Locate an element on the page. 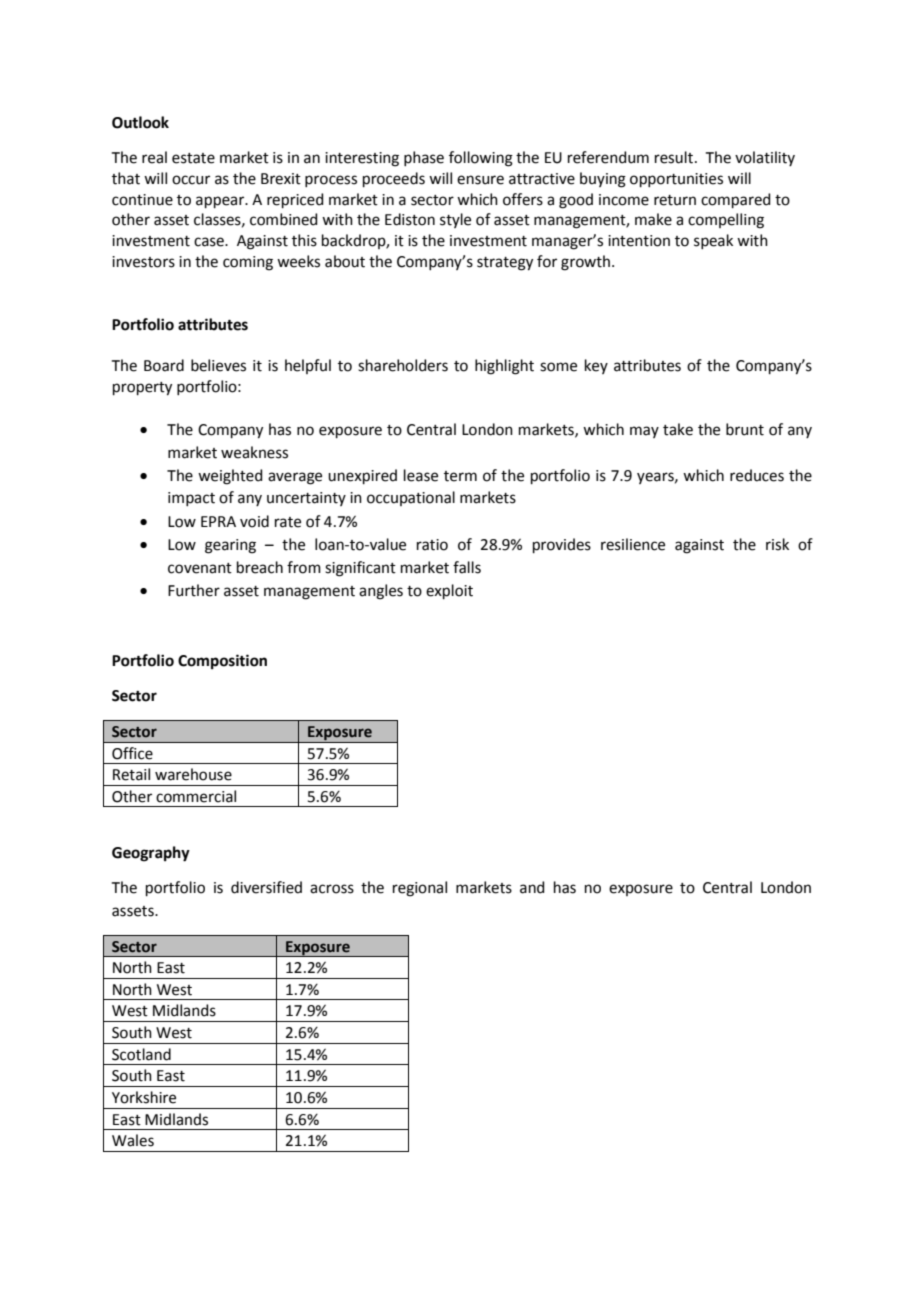  exploit is located at coordinates (449, 591).
